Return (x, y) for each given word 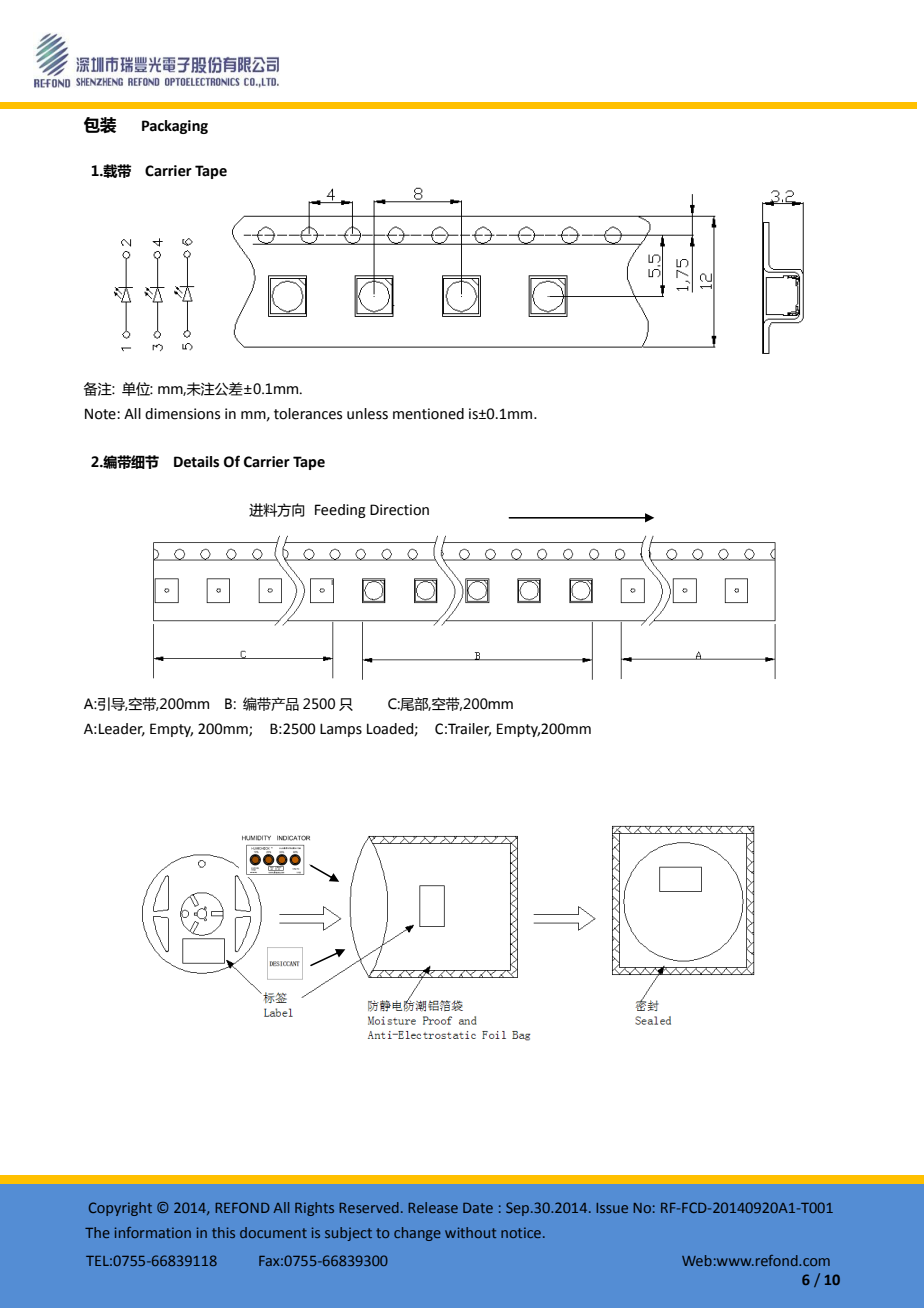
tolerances (308, 414)
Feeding (340, 511)
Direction (399, 510)
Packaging (175, 127)
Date (478, 1208)
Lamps (341, 730)
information (153, 1232)
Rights (314, 1209)
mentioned (428, 414)
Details (196, 462)
